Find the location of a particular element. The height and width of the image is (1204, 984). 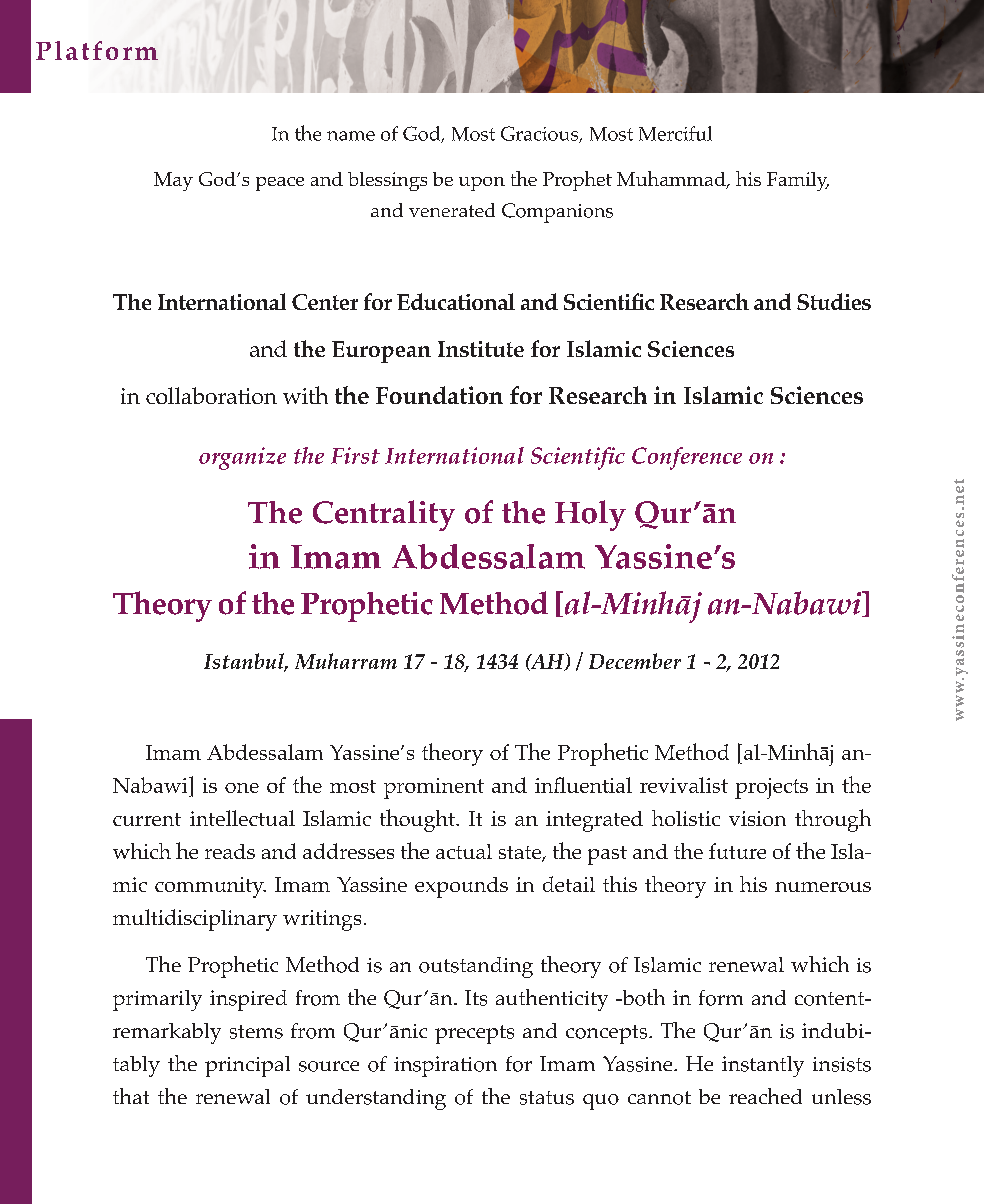

inspiration is located at coordinates (445, 1066).
